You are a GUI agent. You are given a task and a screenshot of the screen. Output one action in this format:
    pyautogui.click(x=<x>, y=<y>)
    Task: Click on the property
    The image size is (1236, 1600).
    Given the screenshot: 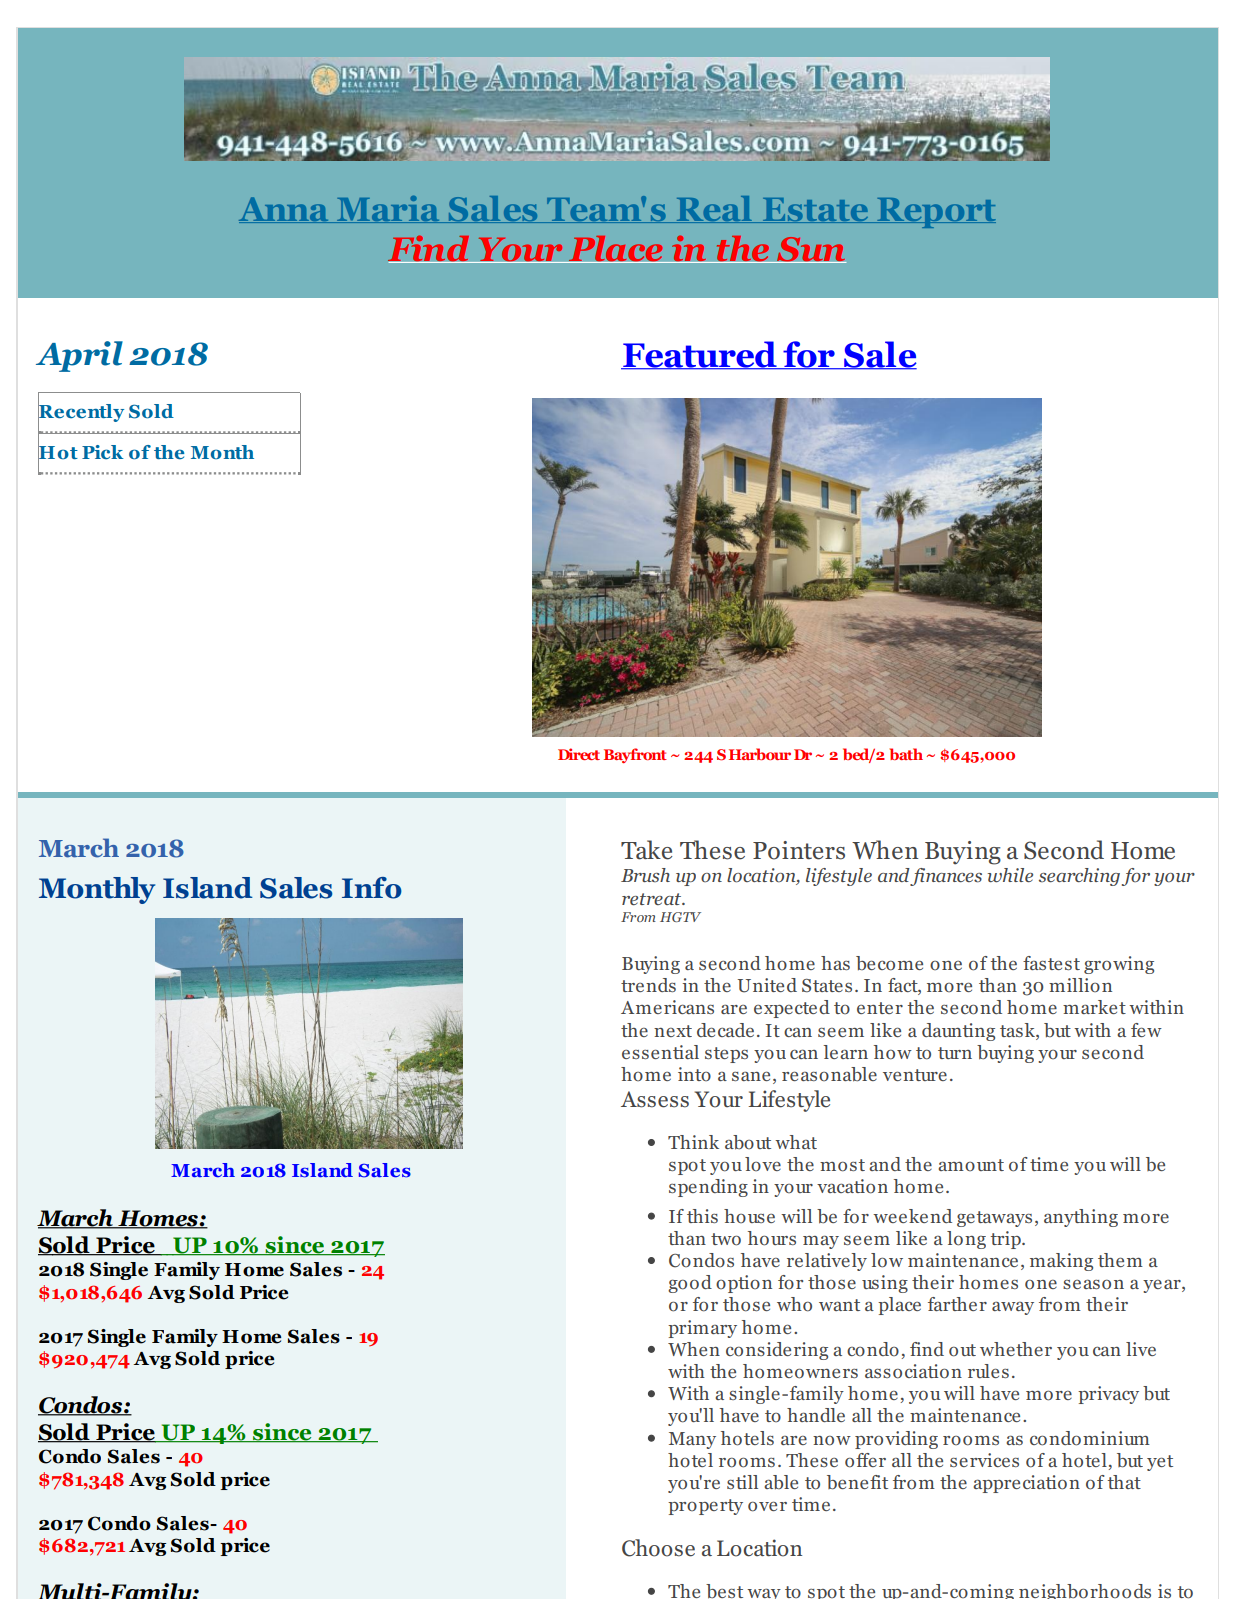 What is the action you would take?
    pyautogui.click(x=705, y=1507)
